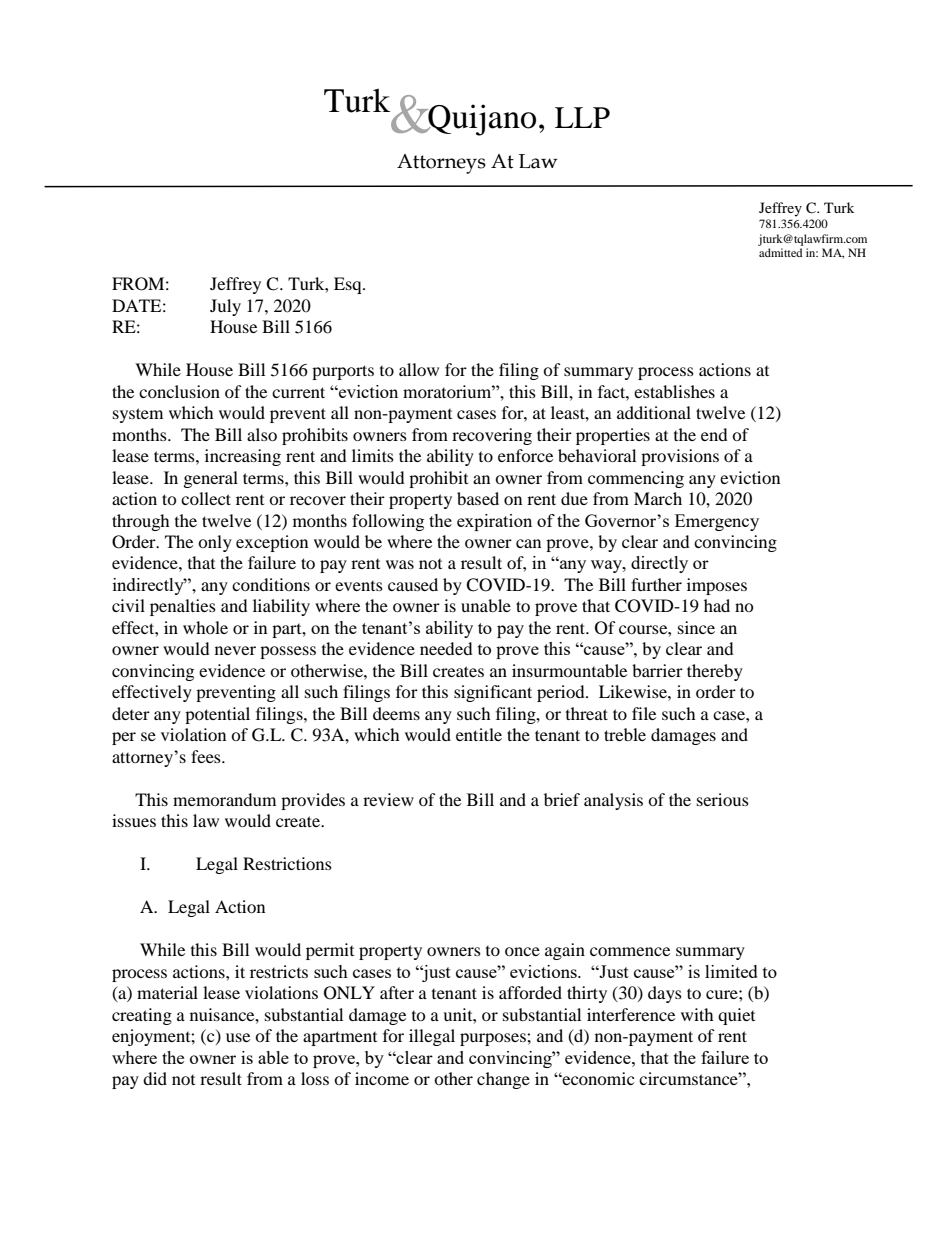 This screenshot has width=952, height=1233. Describe the element at coordinates (225, 307) in the screenshot. I see `July` at that location.
